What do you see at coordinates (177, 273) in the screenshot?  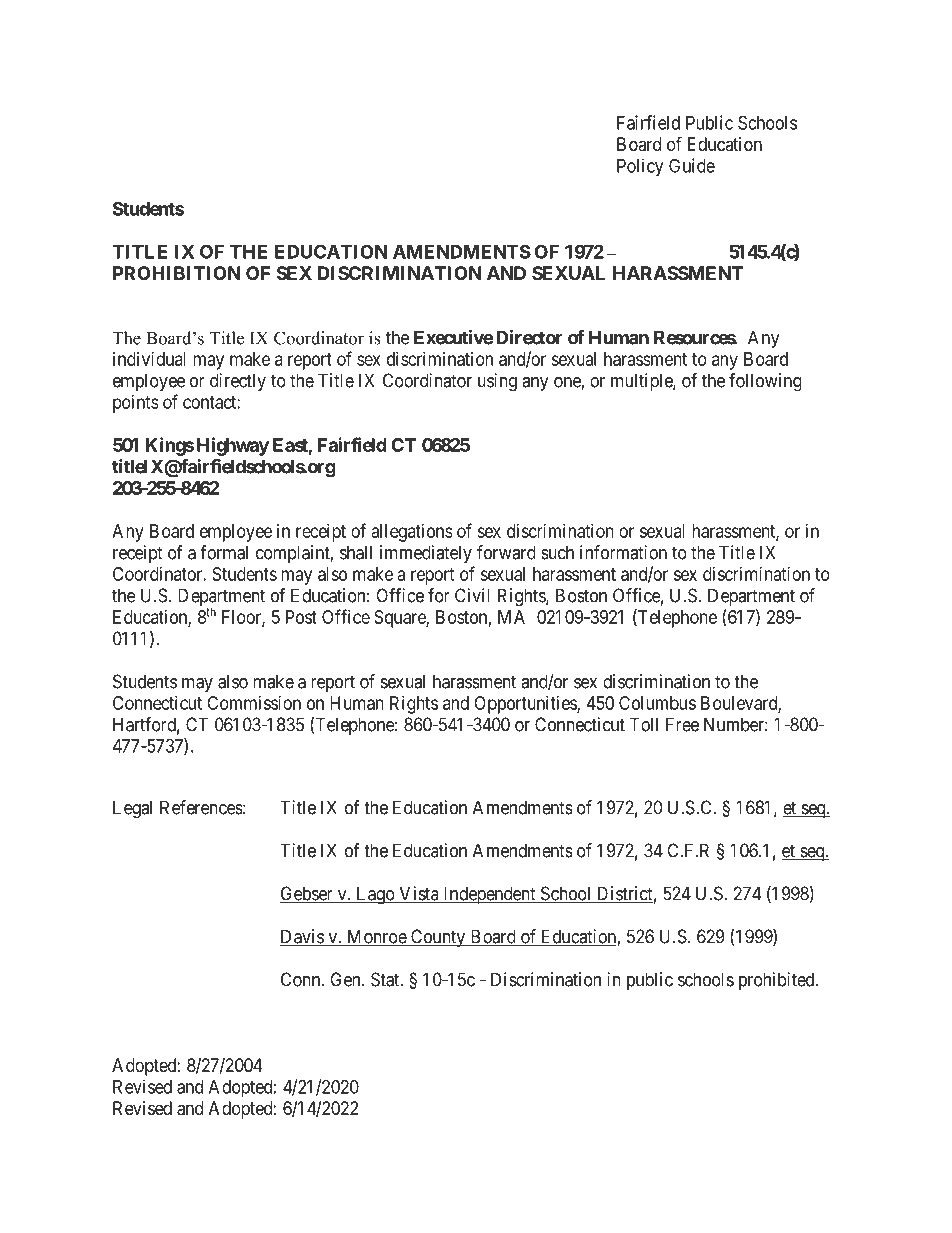 I see `PROHIBITION` at bounding box center [177, 273].
